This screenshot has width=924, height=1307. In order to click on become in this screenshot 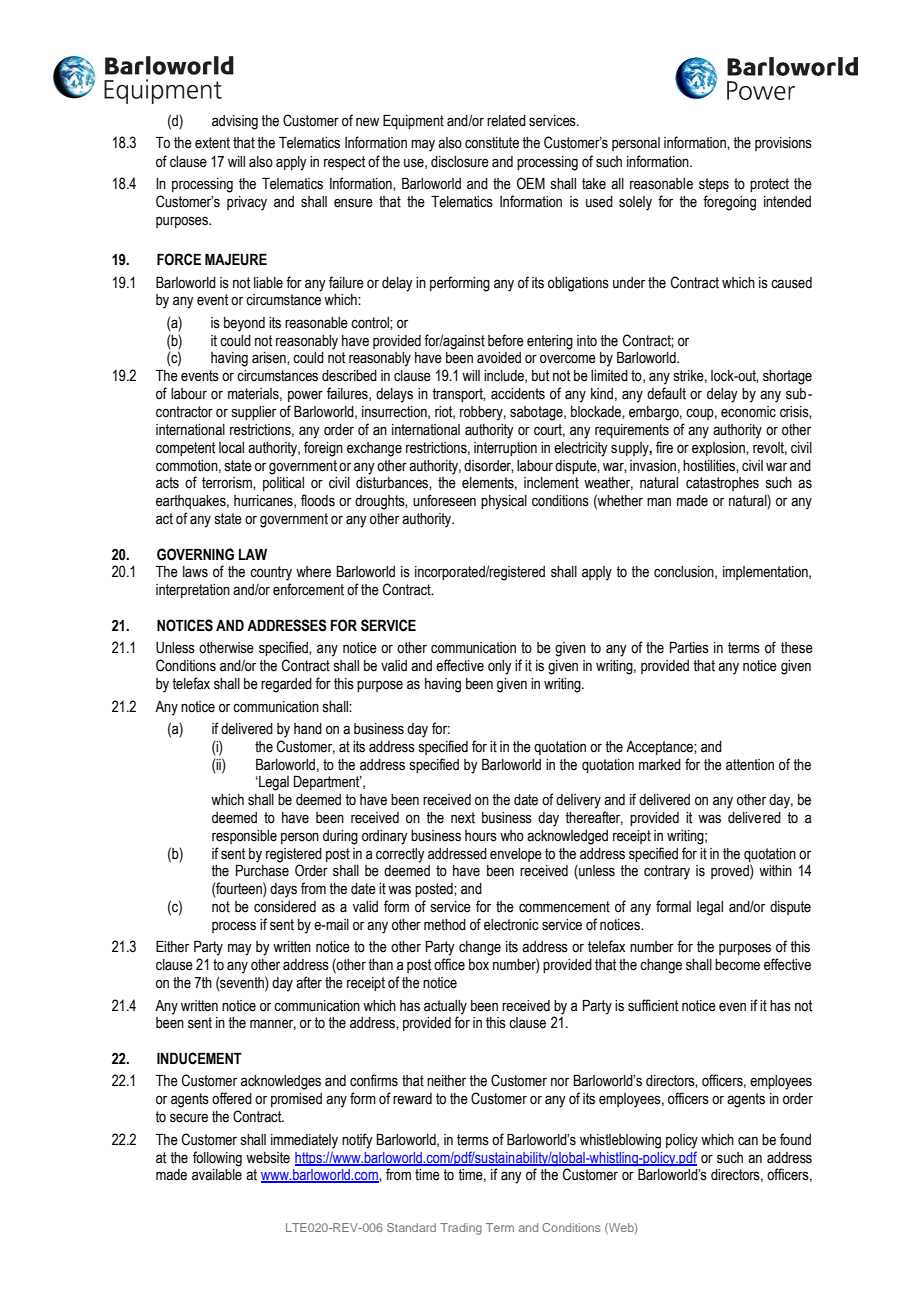, I will do `click(737, 965)`.
